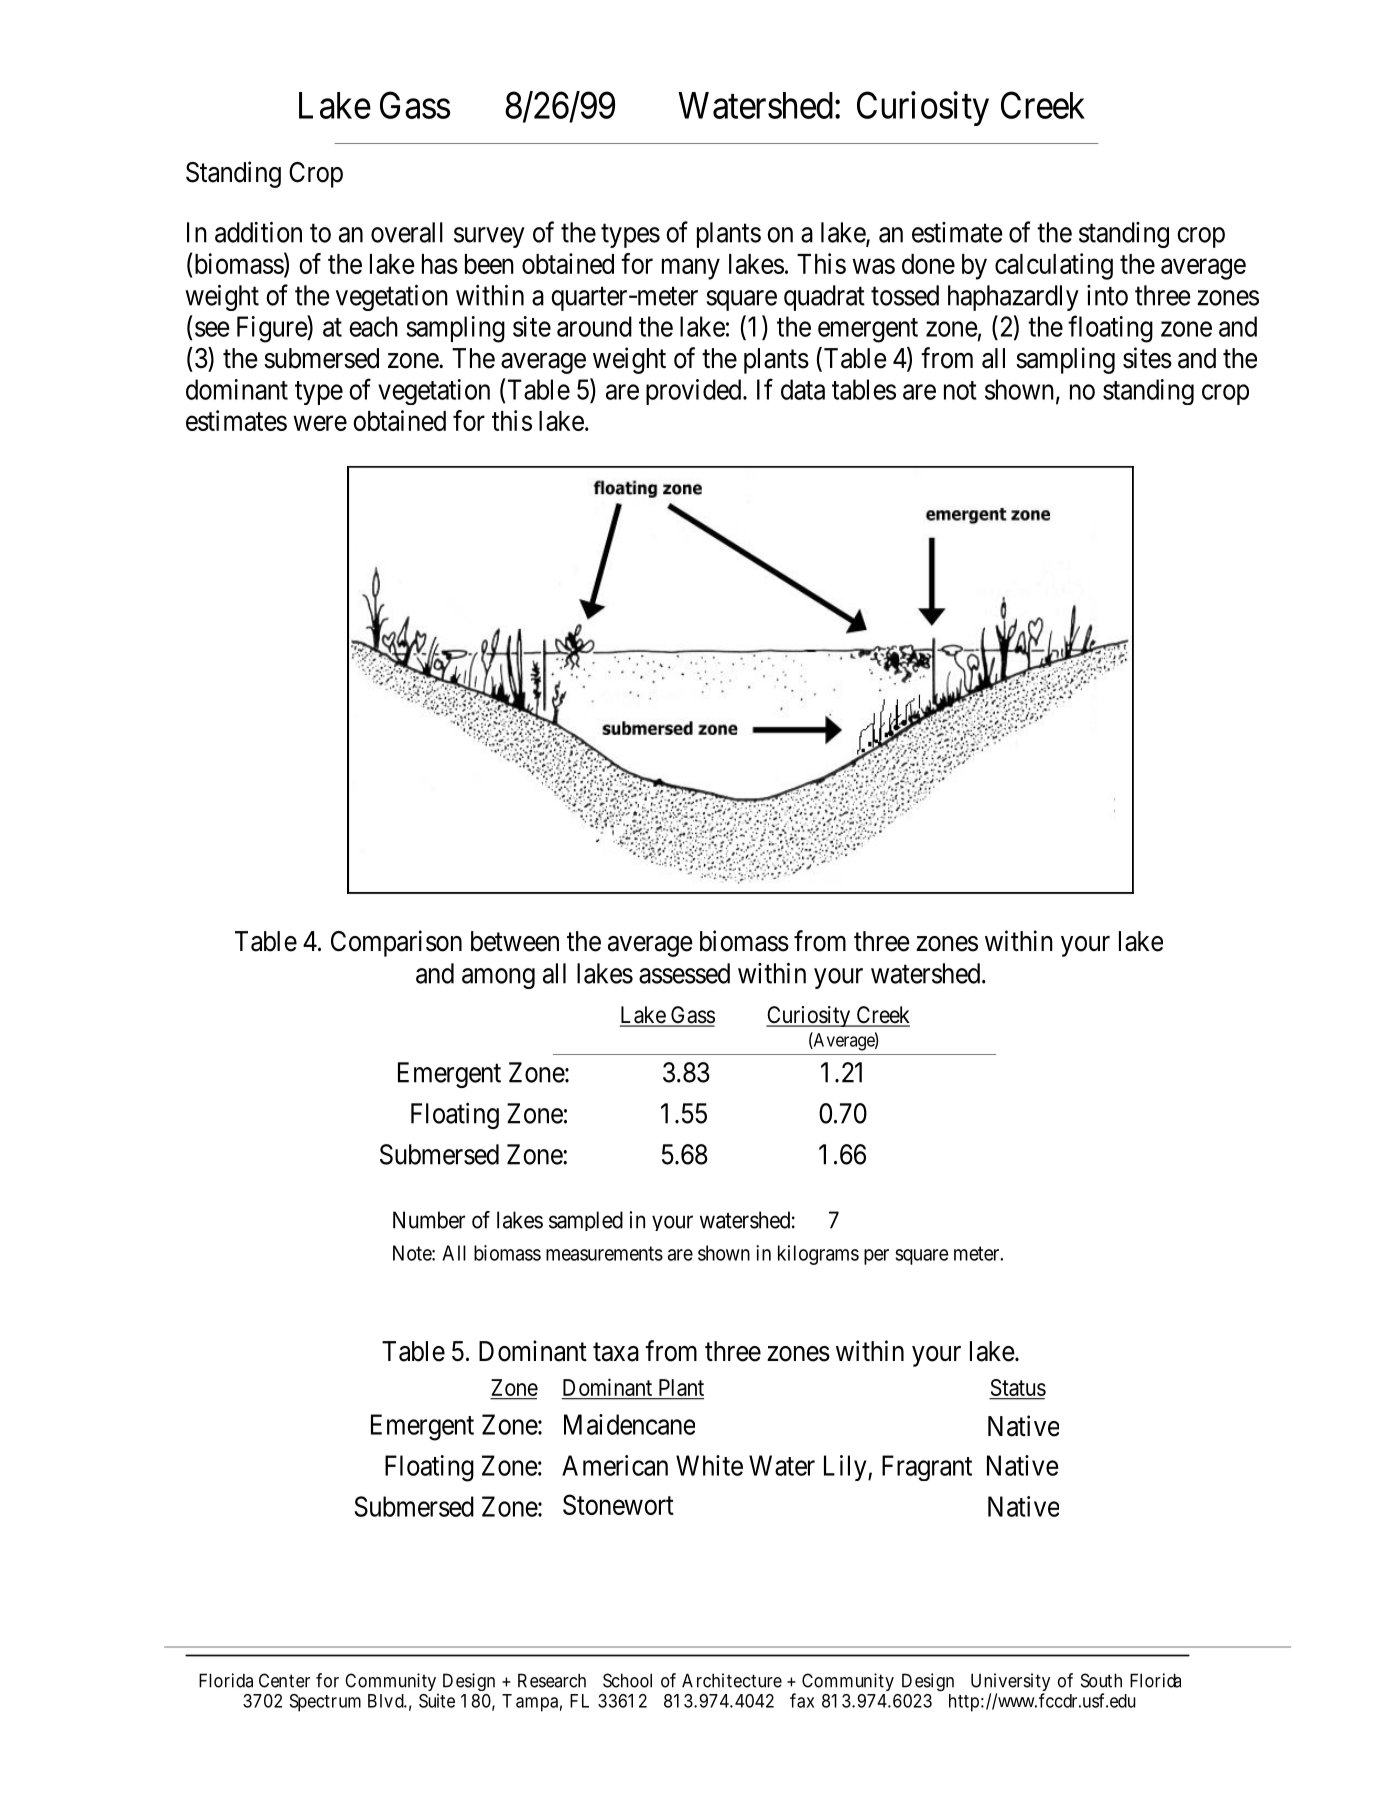  I want to click on assessed, so click(684, 973).
